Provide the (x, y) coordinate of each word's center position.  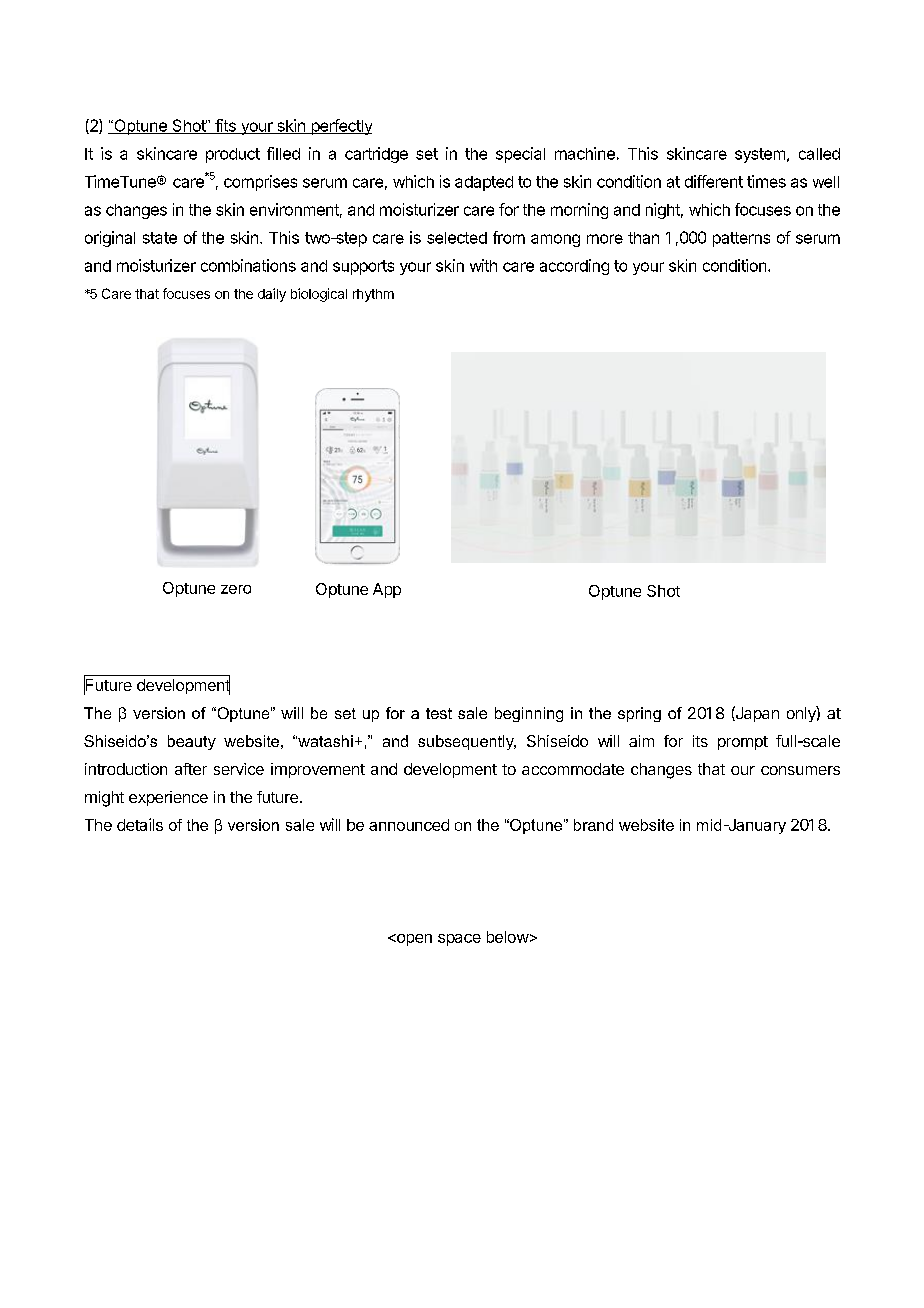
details (140, 824)
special (520, 155)
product (233, 155)
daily (272, 295)
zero (236, 589)
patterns (741, 239)
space (459, 940)
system (760, 155)
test (439, 713)
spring (639, 714)
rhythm (373, 295)
